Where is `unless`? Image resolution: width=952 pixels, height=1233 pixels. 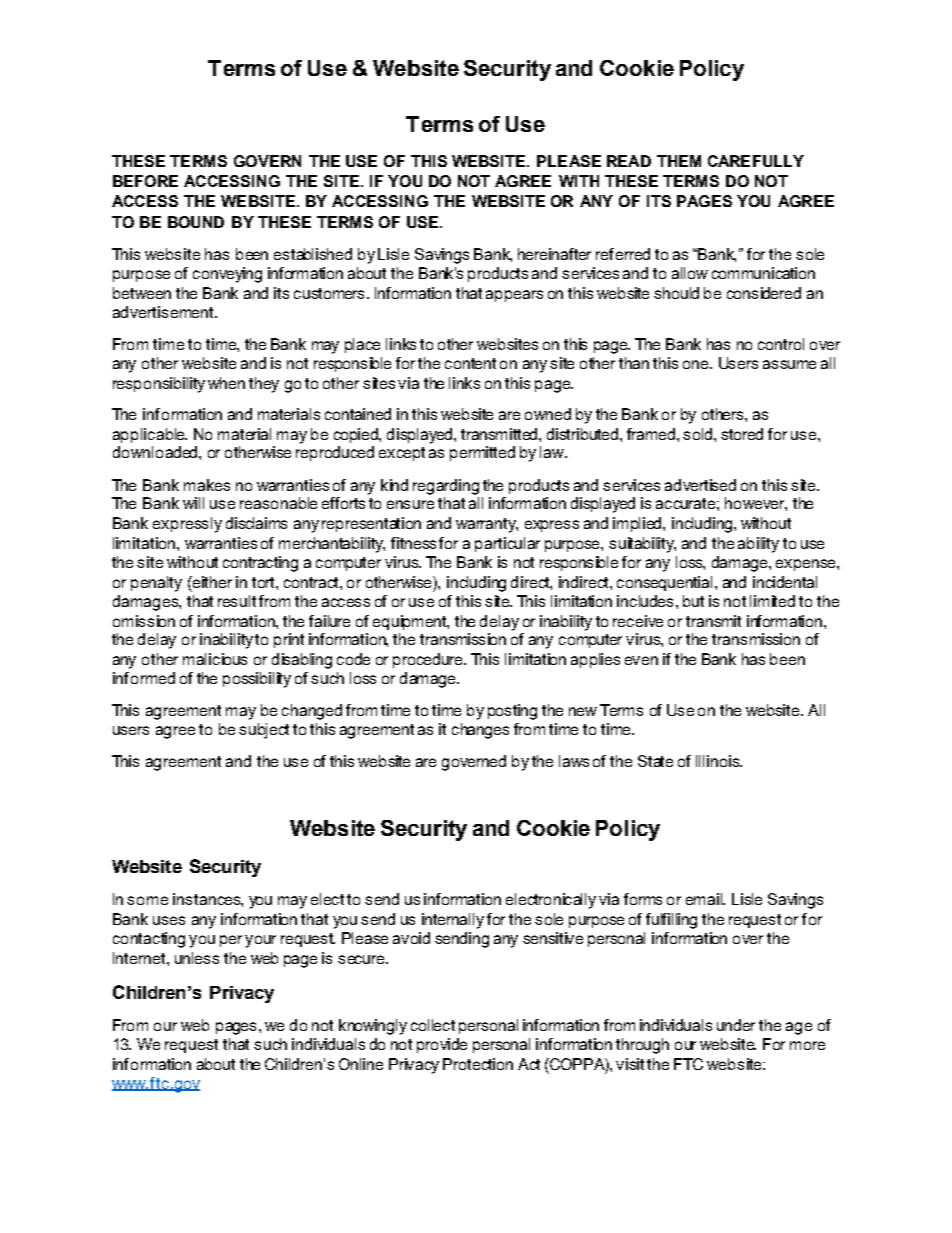
unless is located at coordinates (197, 958).
